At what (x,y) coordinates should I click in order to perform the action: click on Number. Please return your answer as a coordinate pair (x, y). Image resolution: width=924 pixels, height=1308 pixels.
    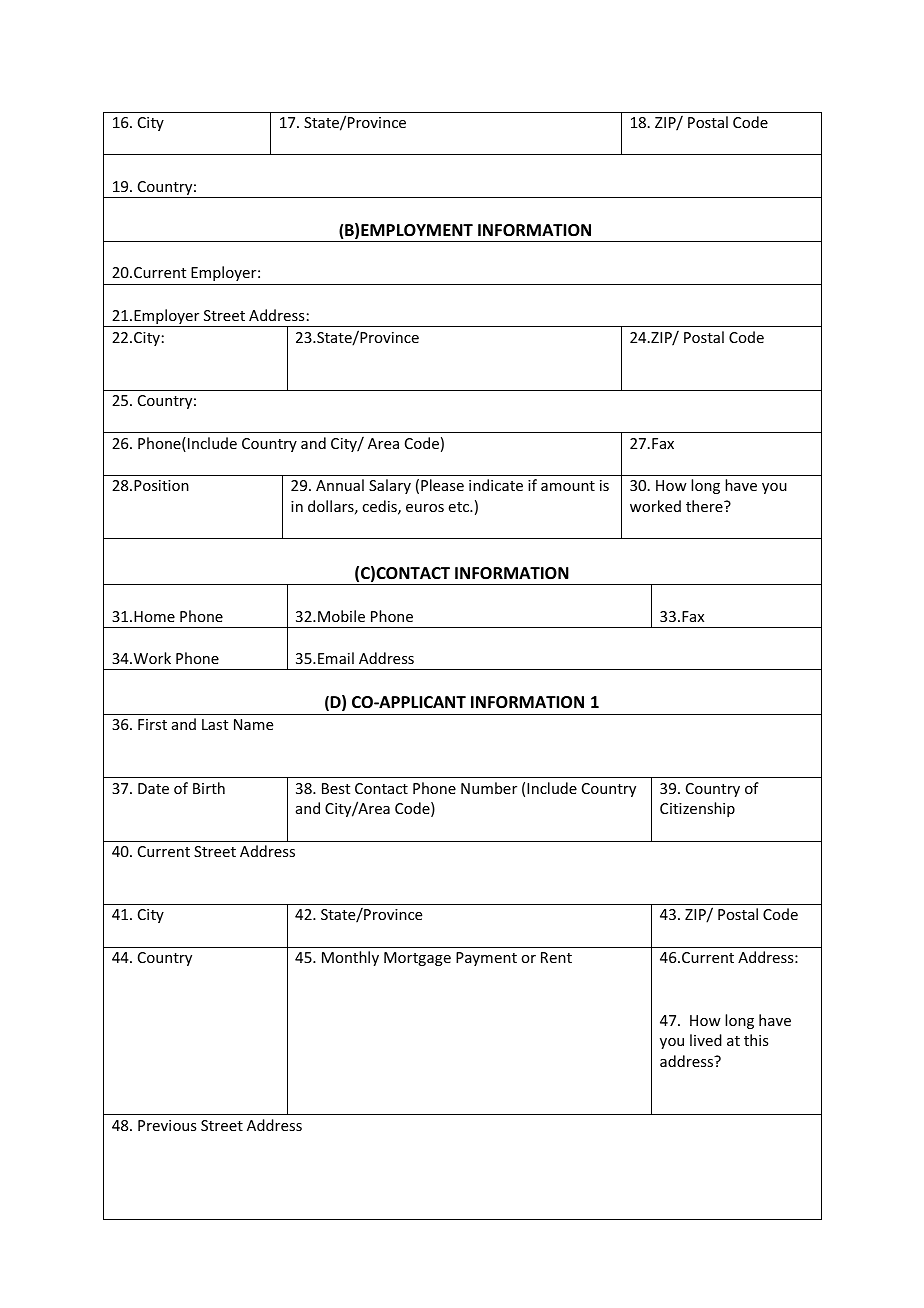
    Looking at the image, I should click on (489, 788).
